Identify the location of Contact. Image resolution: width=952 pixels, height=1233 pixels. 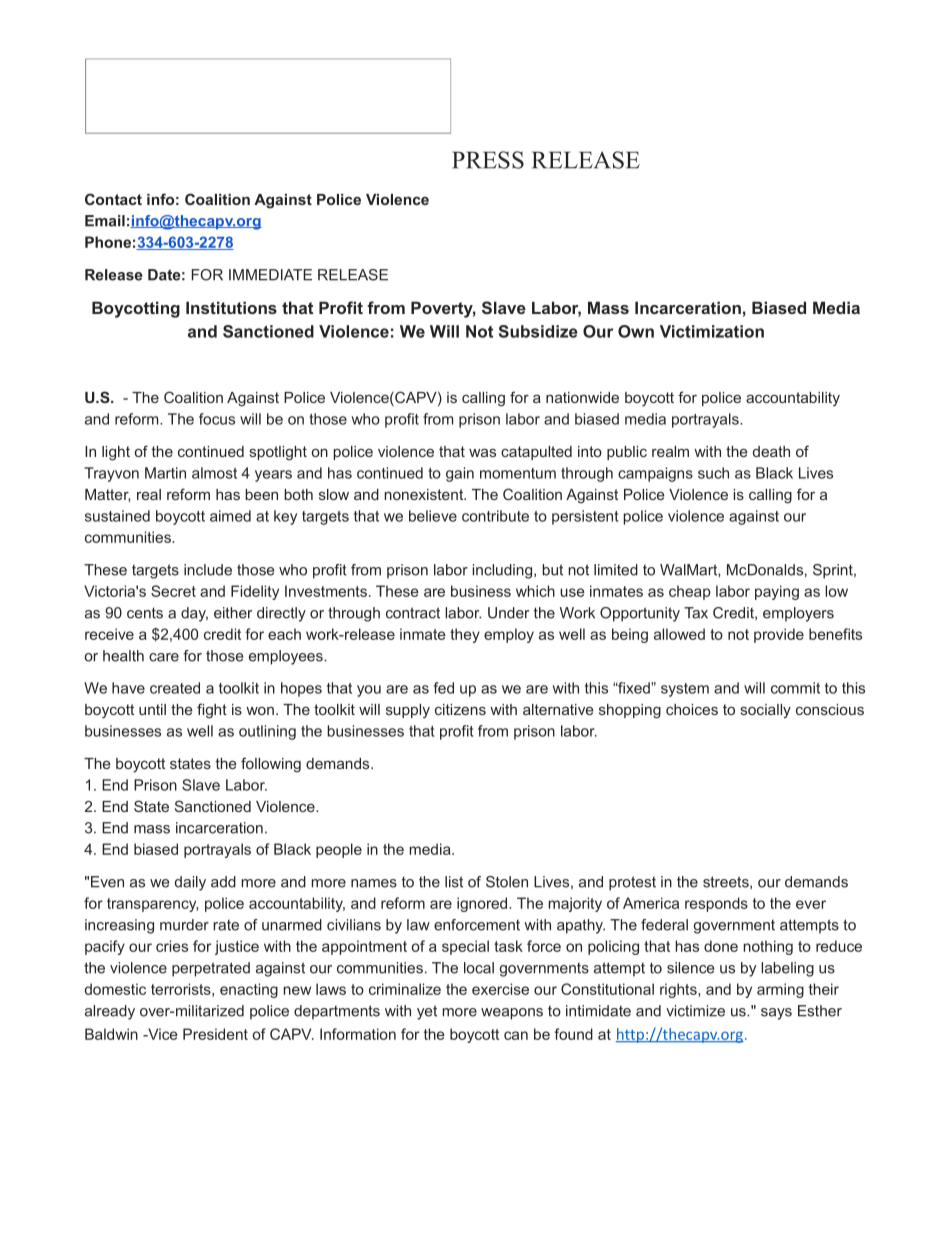
(113, 199).
